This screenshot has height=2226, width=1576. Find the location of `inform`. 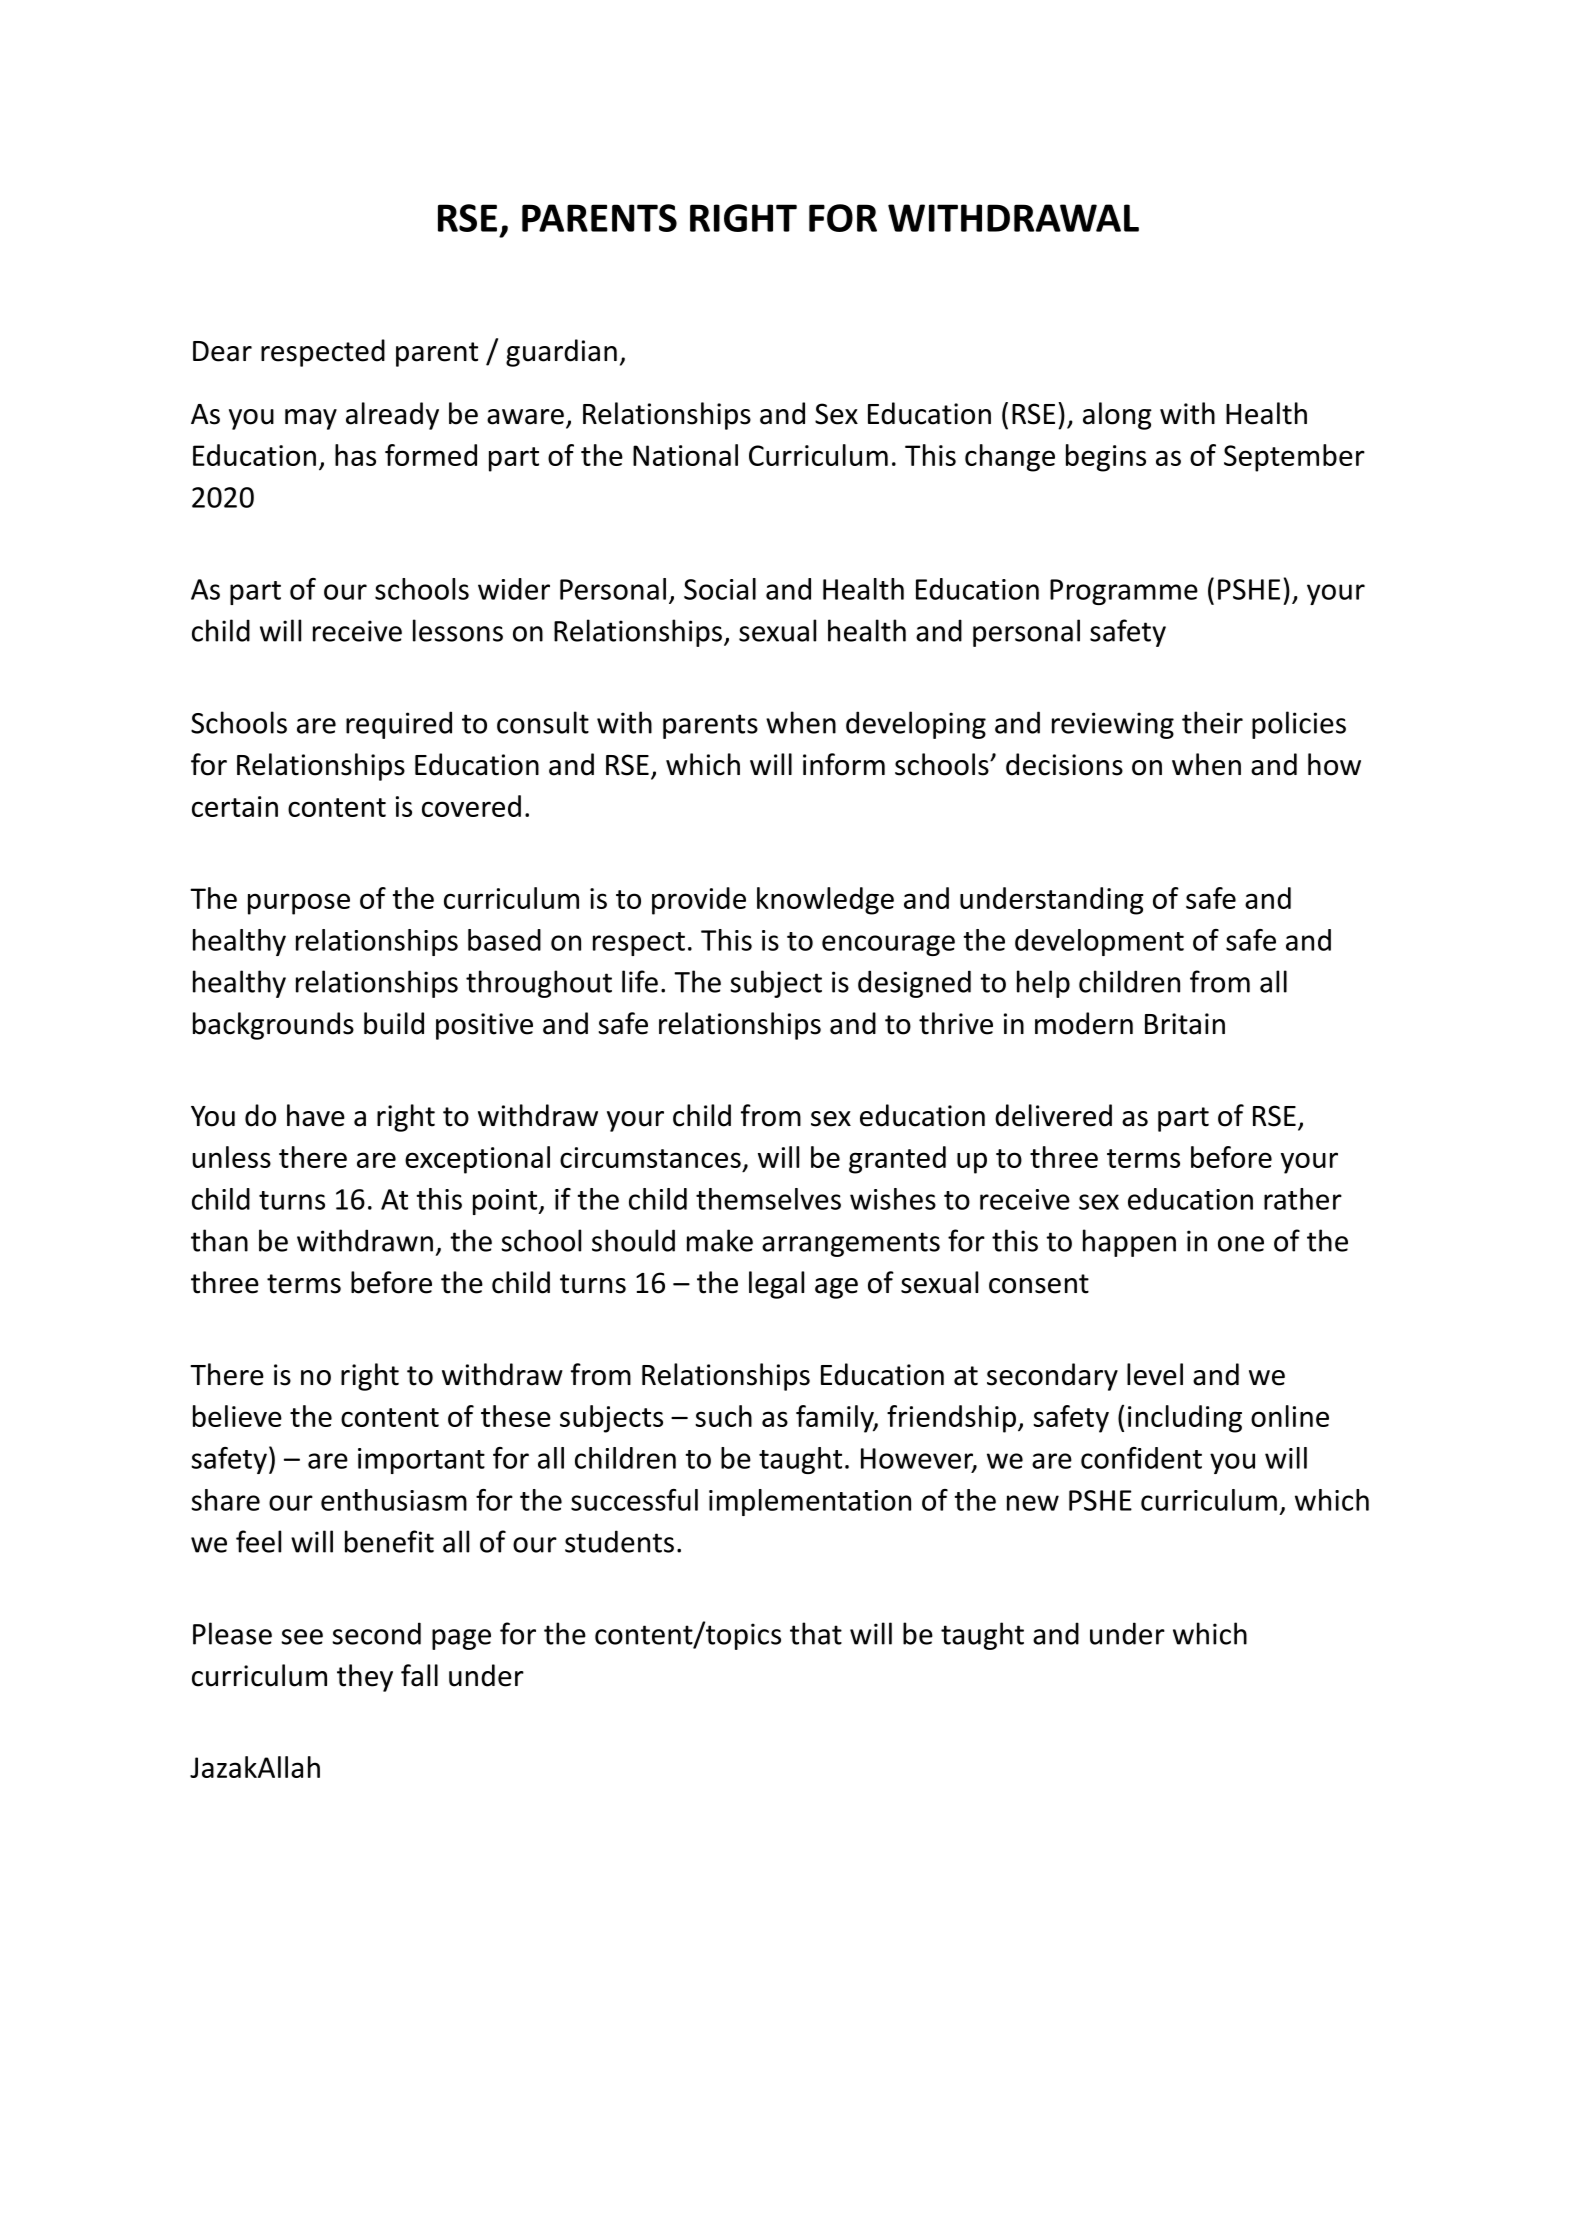

inform is located at coordinates (844, 764).
